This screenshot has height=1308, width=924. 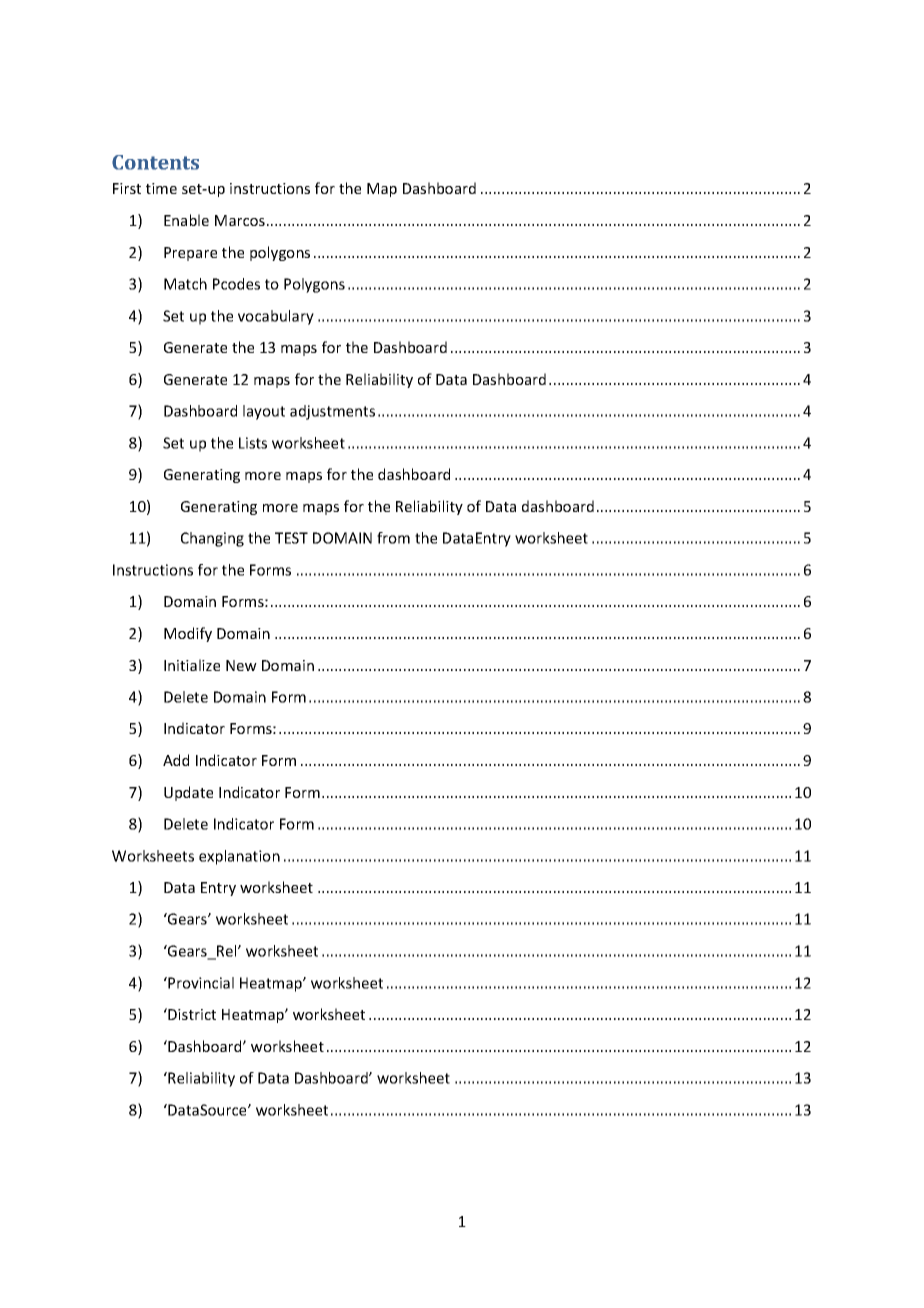 I want to click on vocabulary, so click(x=276, y=317).
